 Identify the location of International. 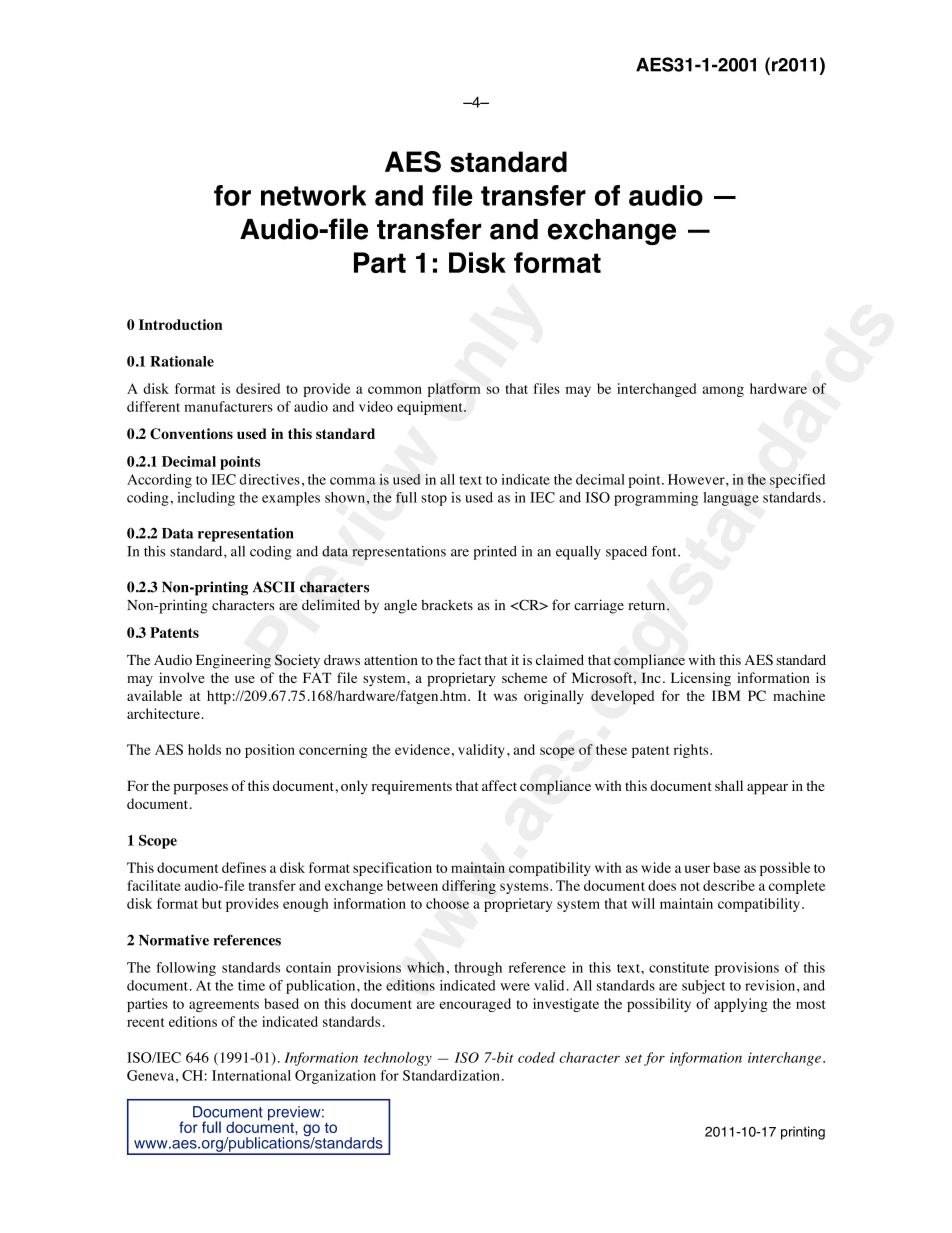
(251, 1075).
